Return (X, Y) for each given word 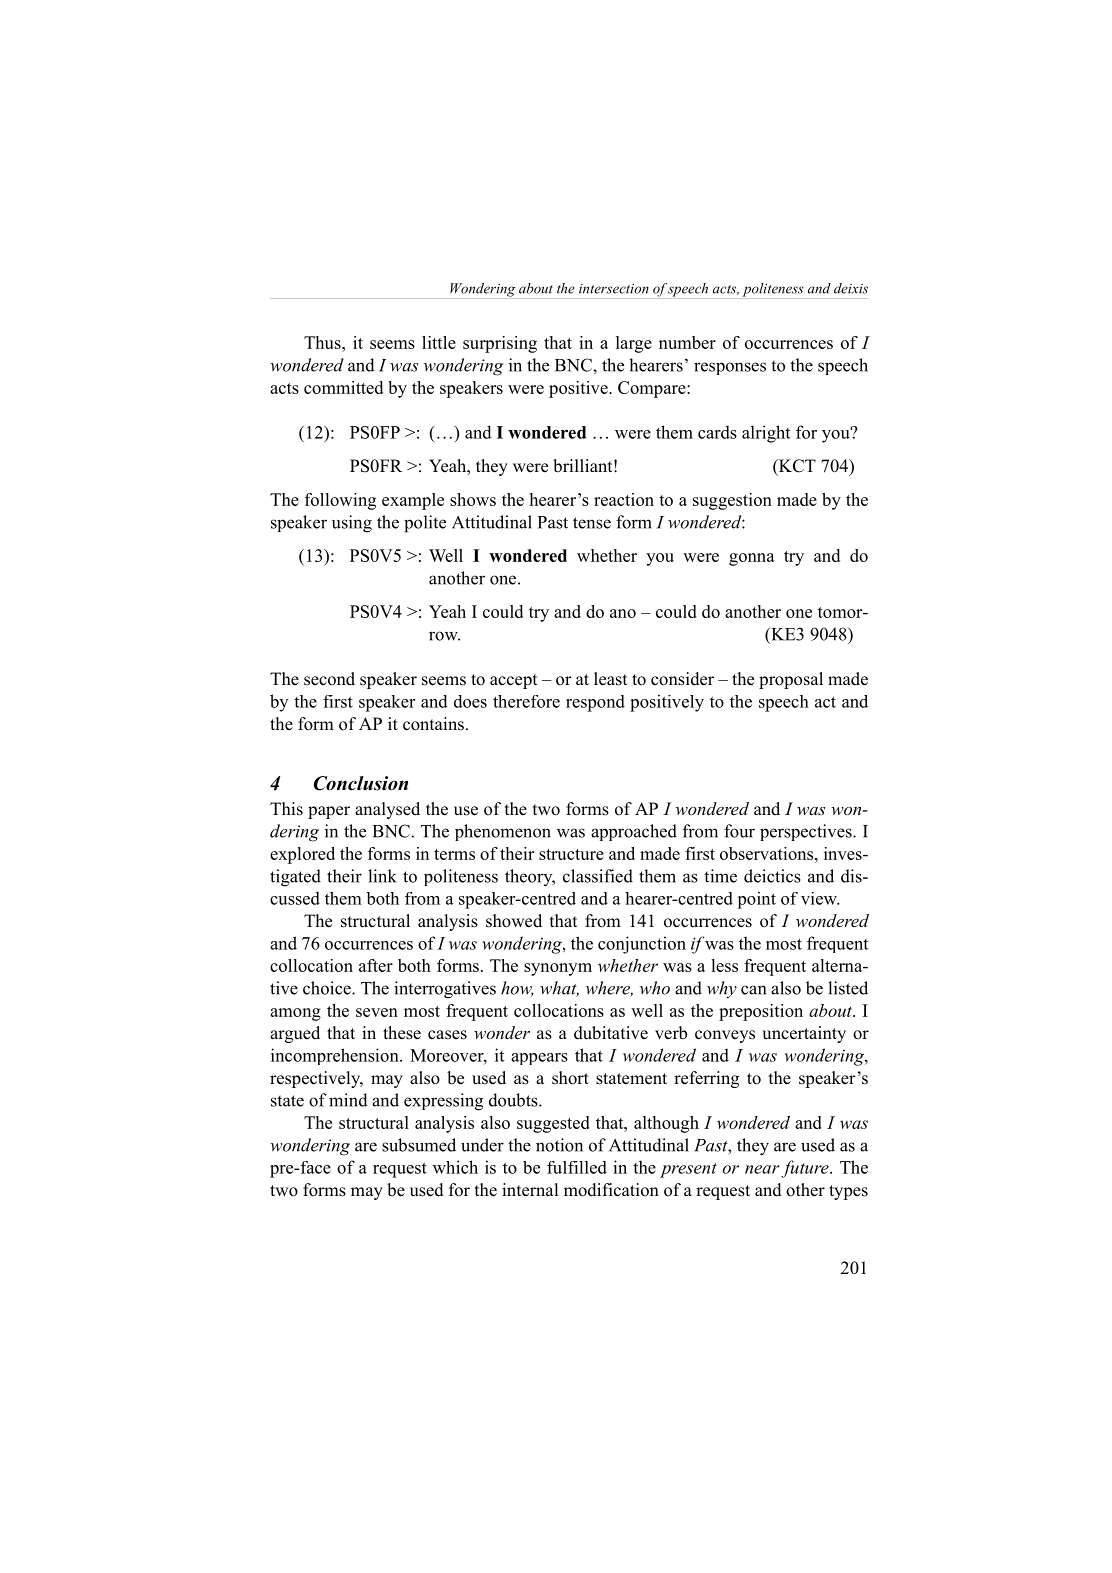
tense (592, 523)
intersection (614, 289)
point (756, 900)
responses (730, 368)
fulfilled (577, 1167)
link (382, 876)
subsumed (419, 1145)
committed (343, 387)
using (352, 524)
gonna (752, 559)
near (762, 1169)
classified (598, 876)
